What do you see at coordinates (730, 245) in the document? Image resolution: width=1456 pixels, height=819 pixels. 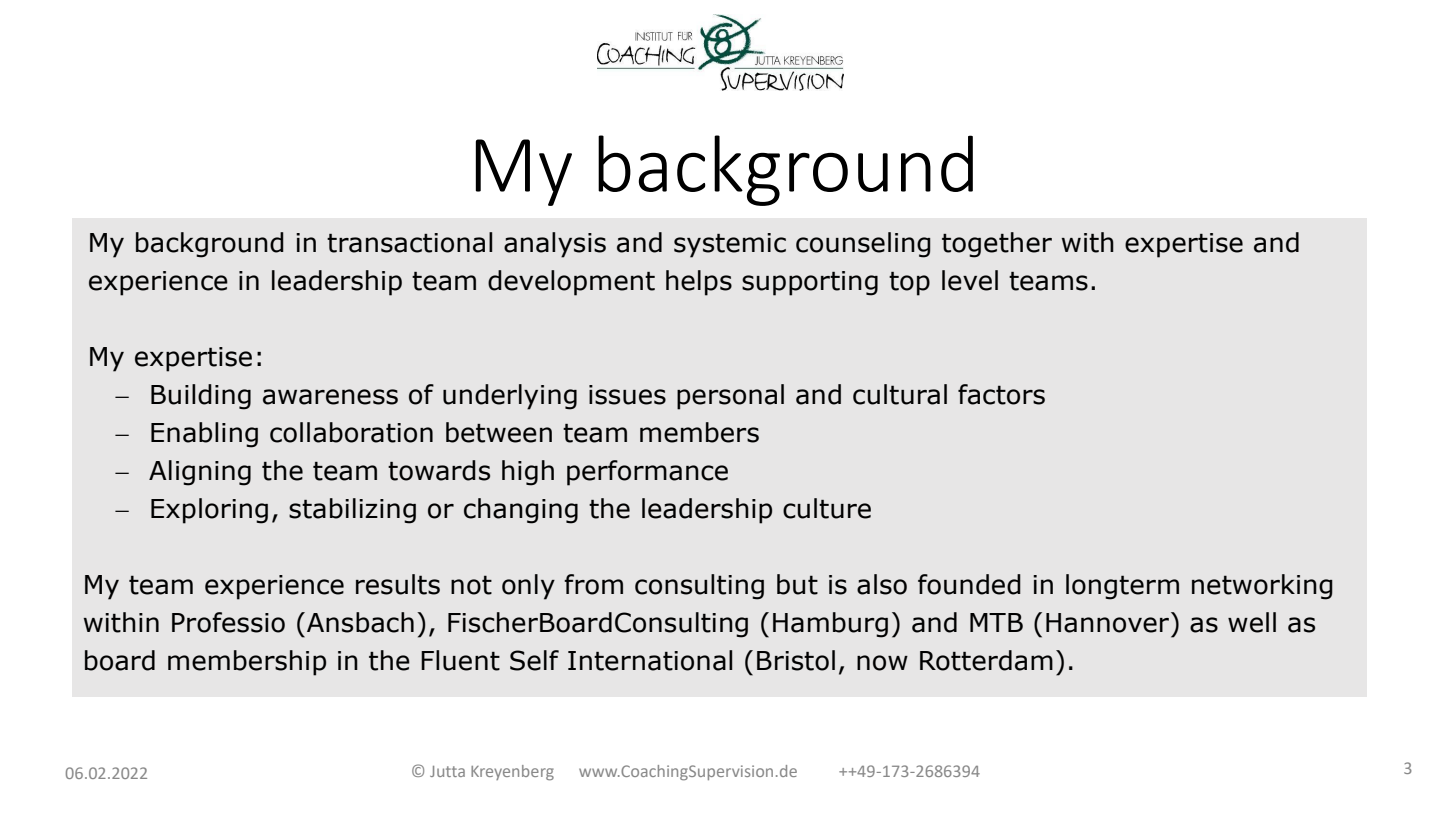 I see `systemic` at bounding box center [730, 245].
